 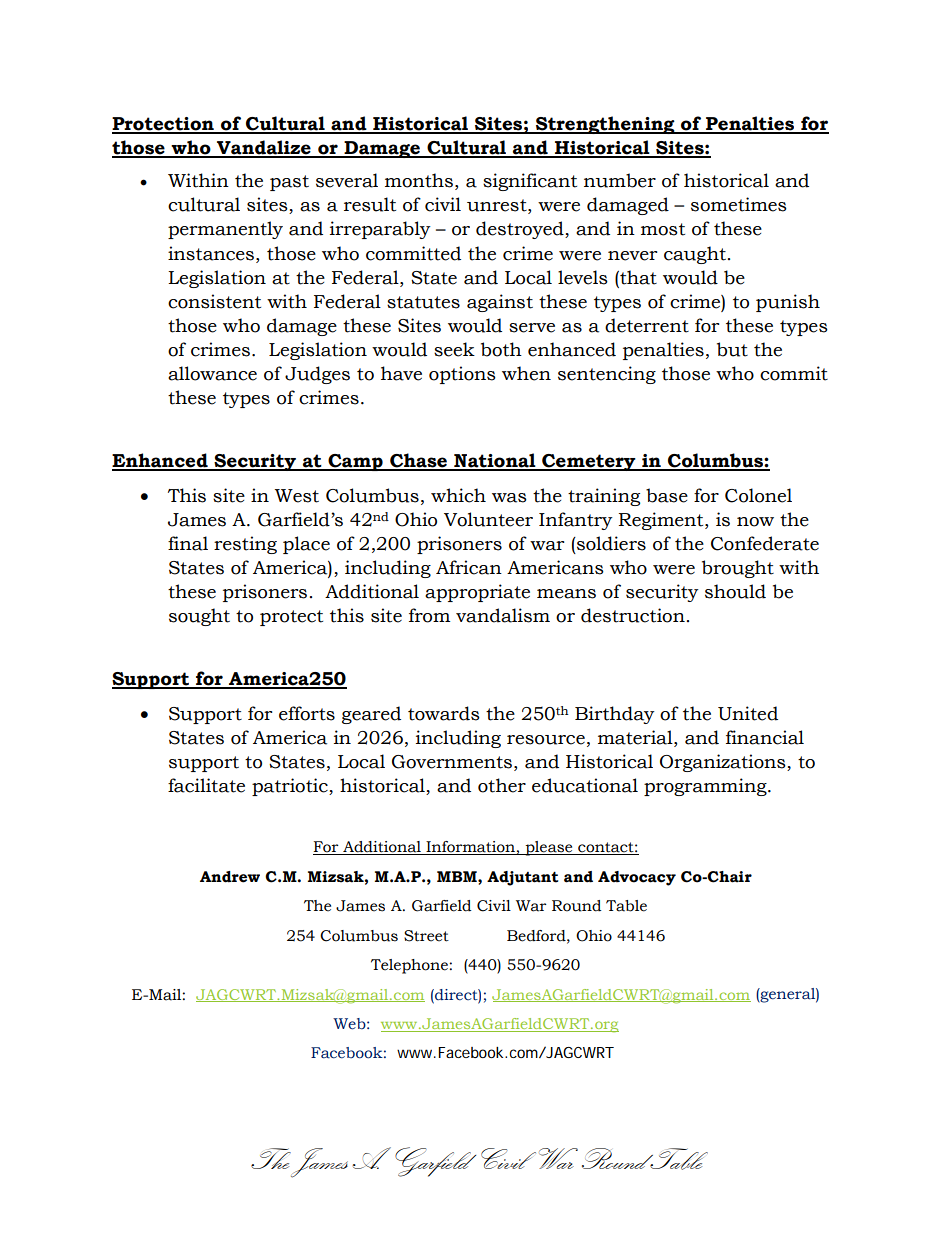 I want to click on past, so click(x=289, y=183).
